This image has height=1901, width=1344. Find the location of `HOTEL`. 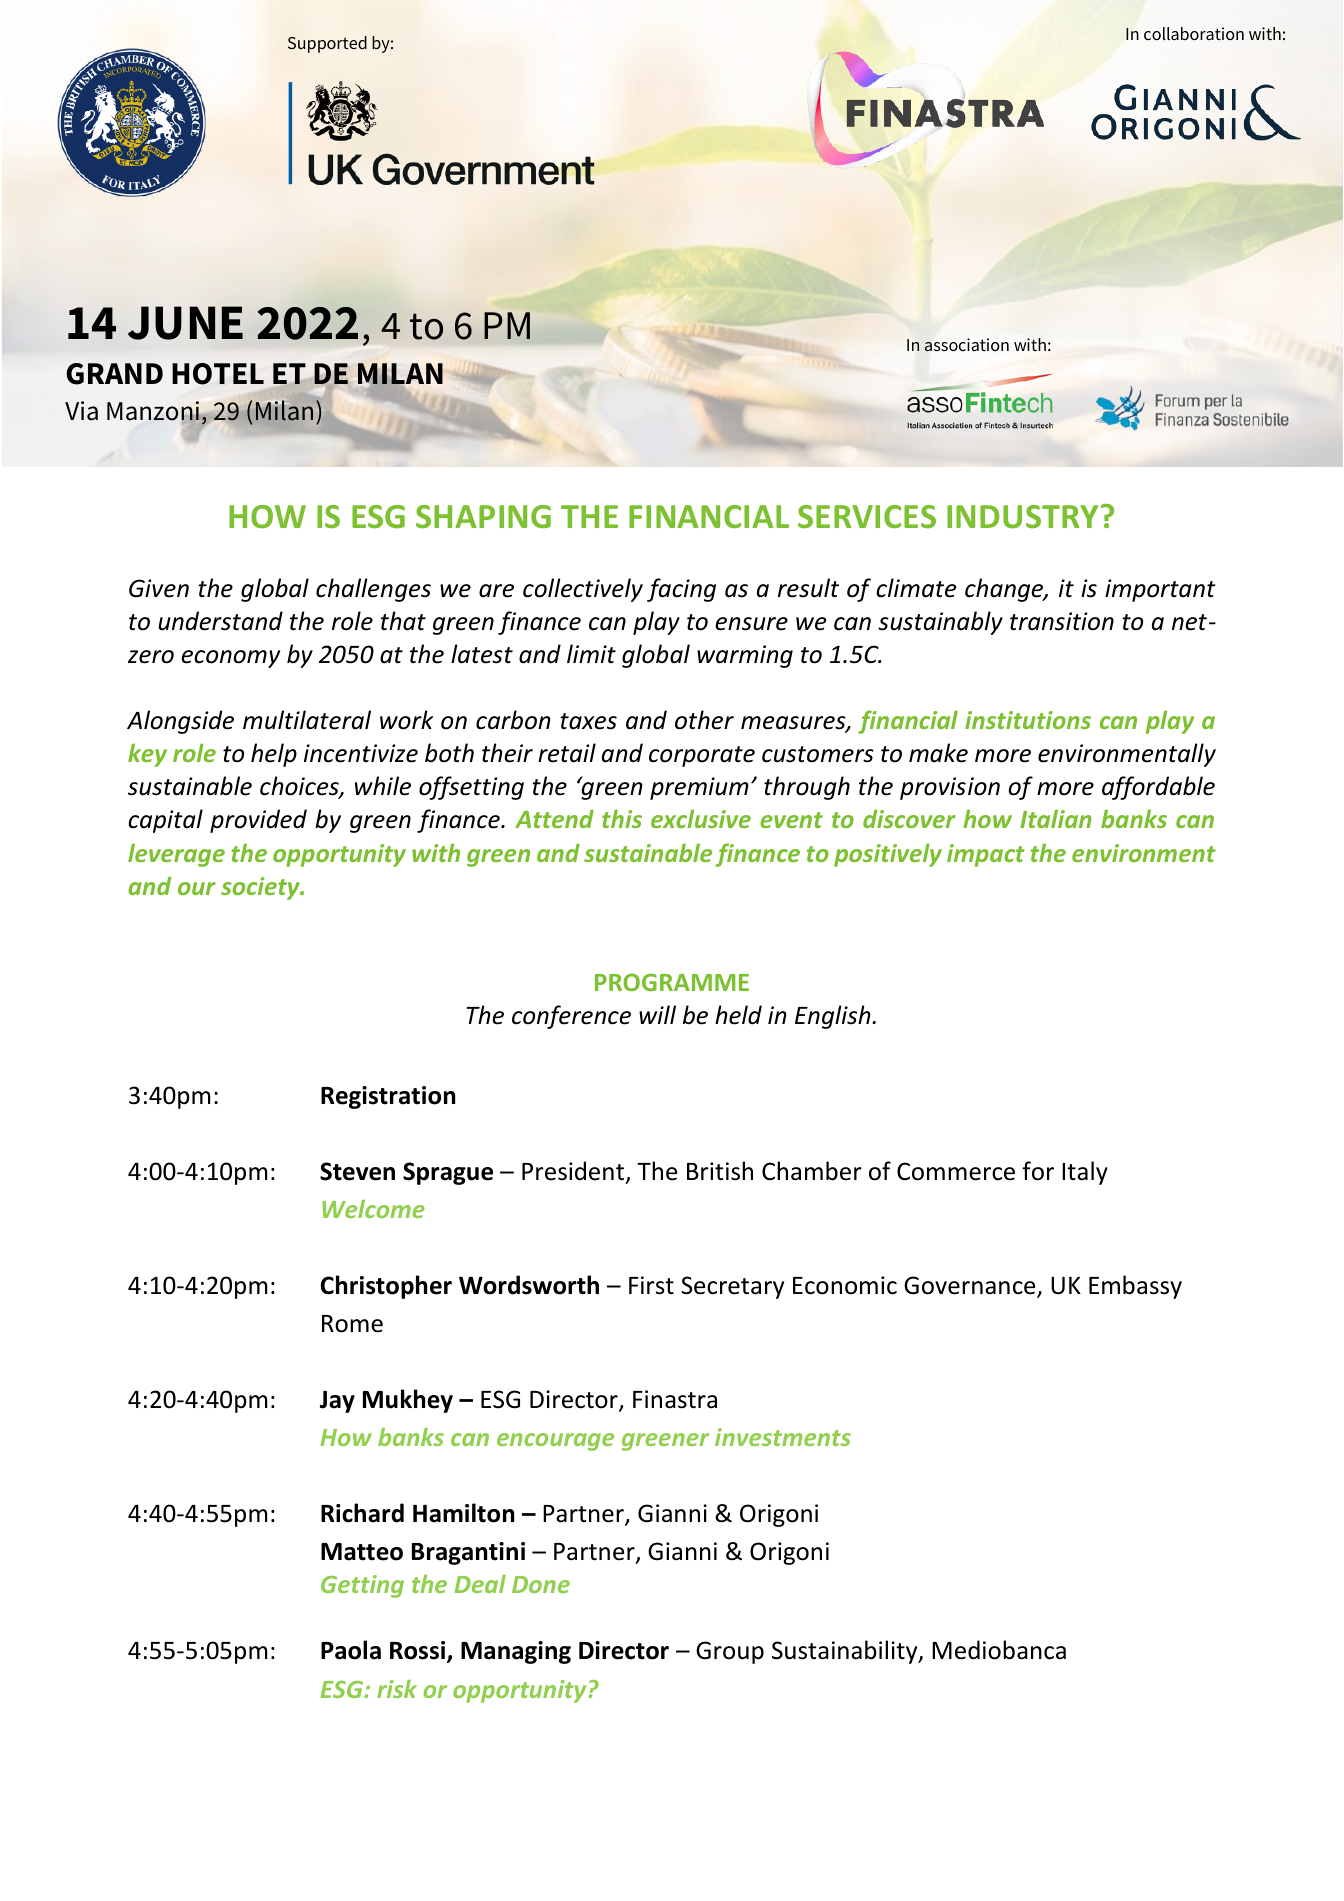

HOTEL is located at coordinates (218, 374).
